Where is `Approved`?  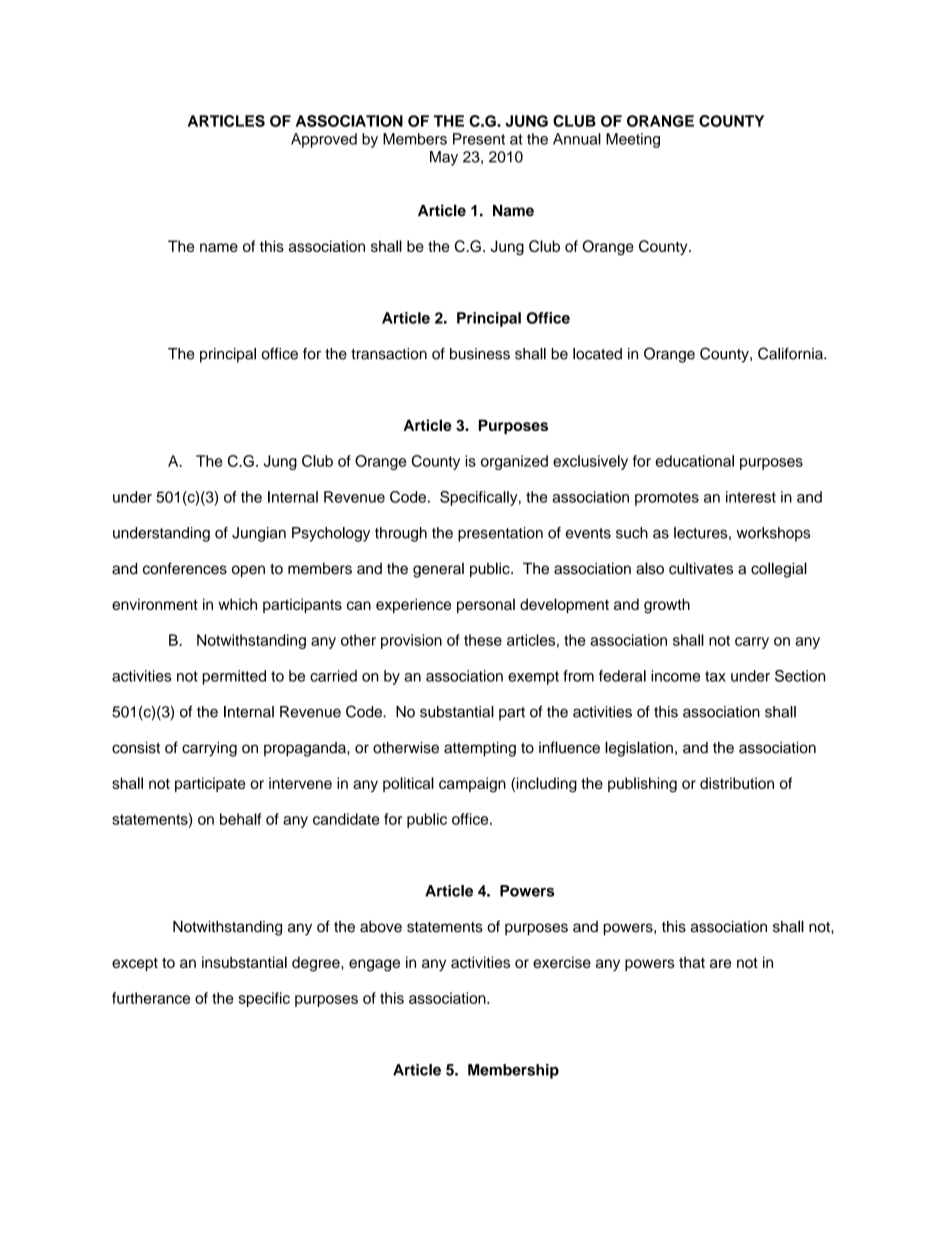
Approved is located at coordinates (324, 140).
